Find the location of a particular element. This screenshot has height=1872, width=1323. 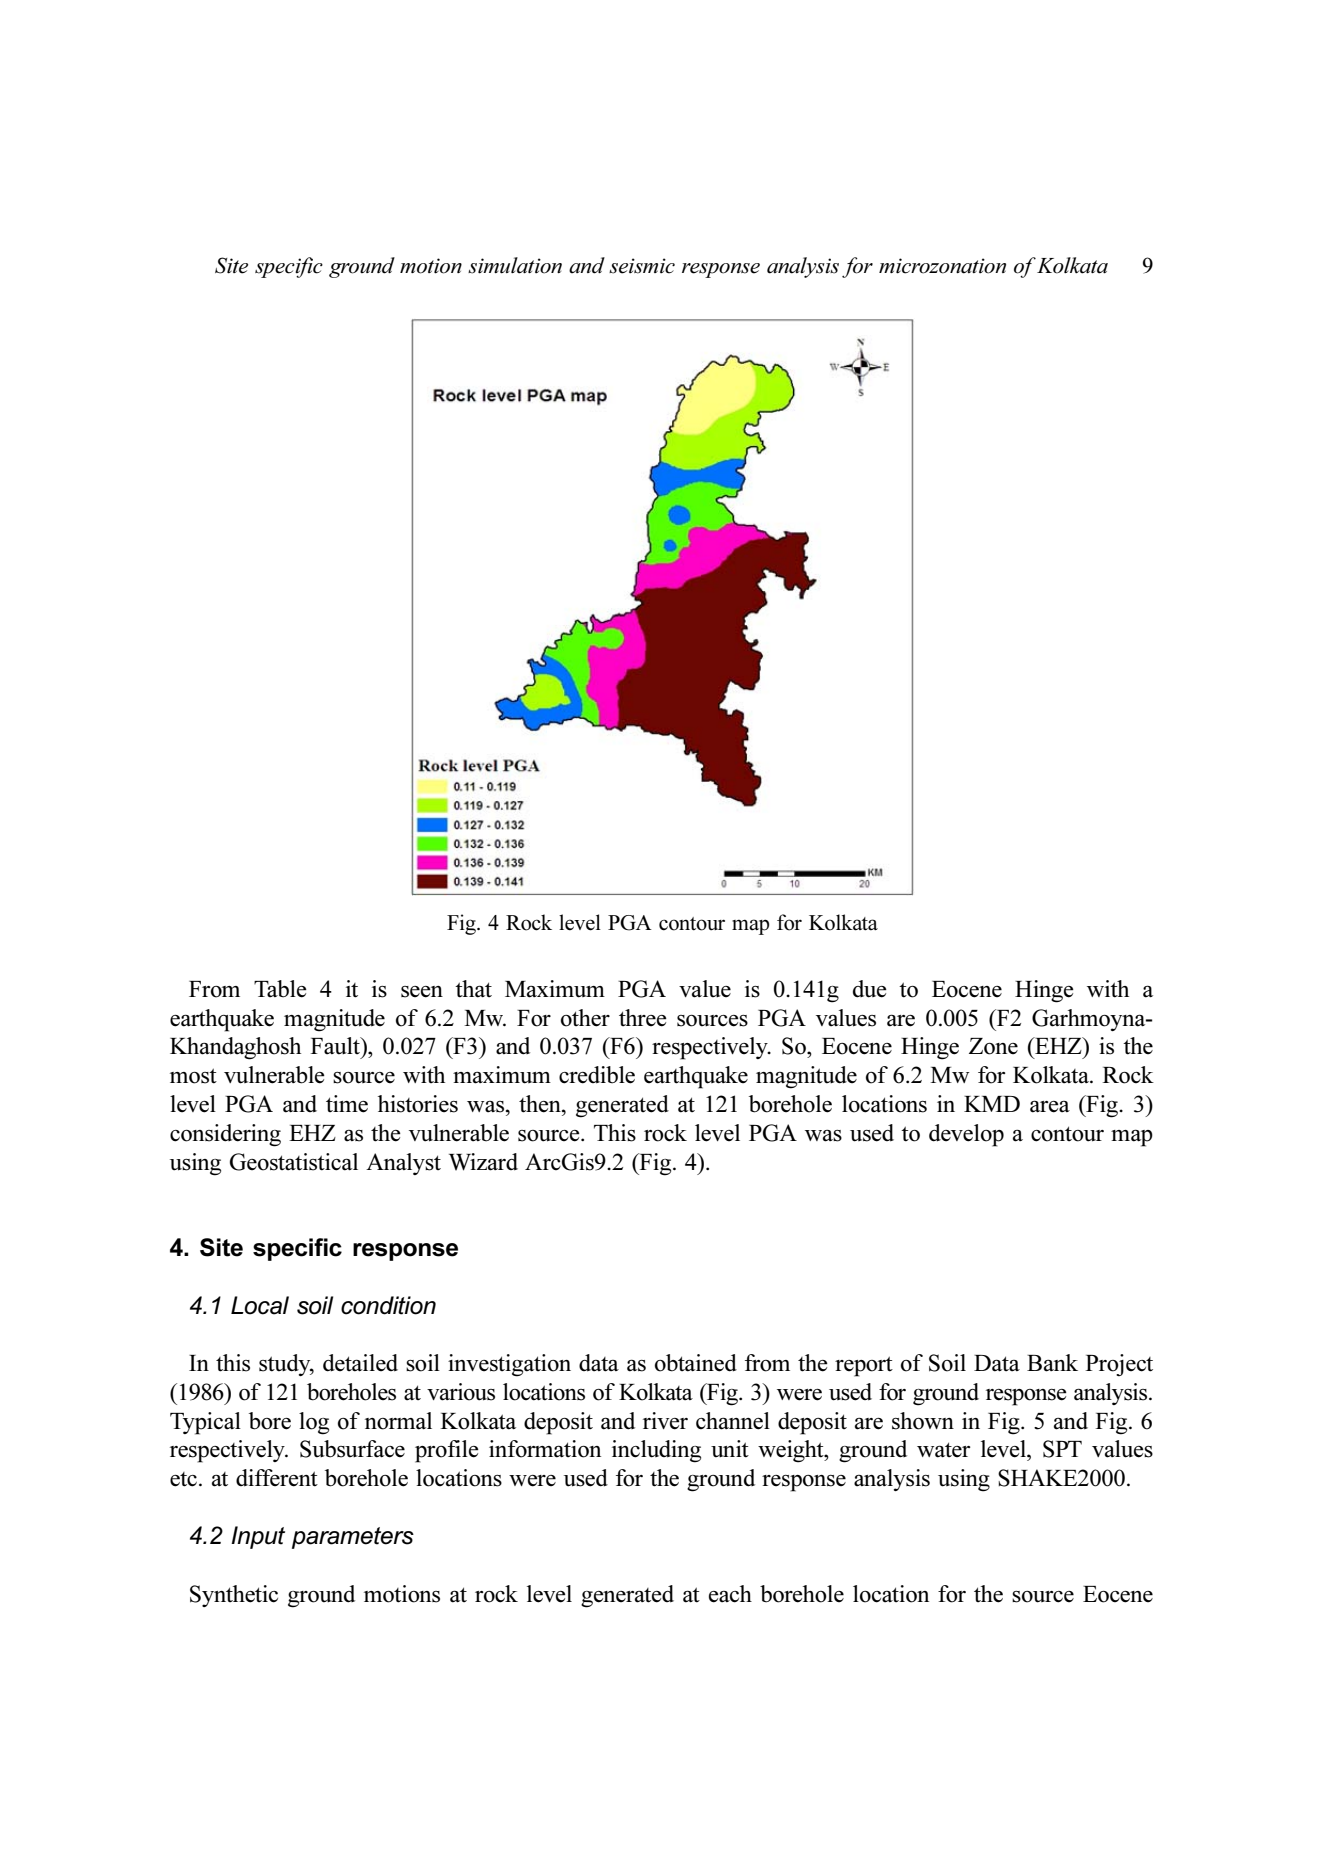

each is located at coordinates (730, 1594).
